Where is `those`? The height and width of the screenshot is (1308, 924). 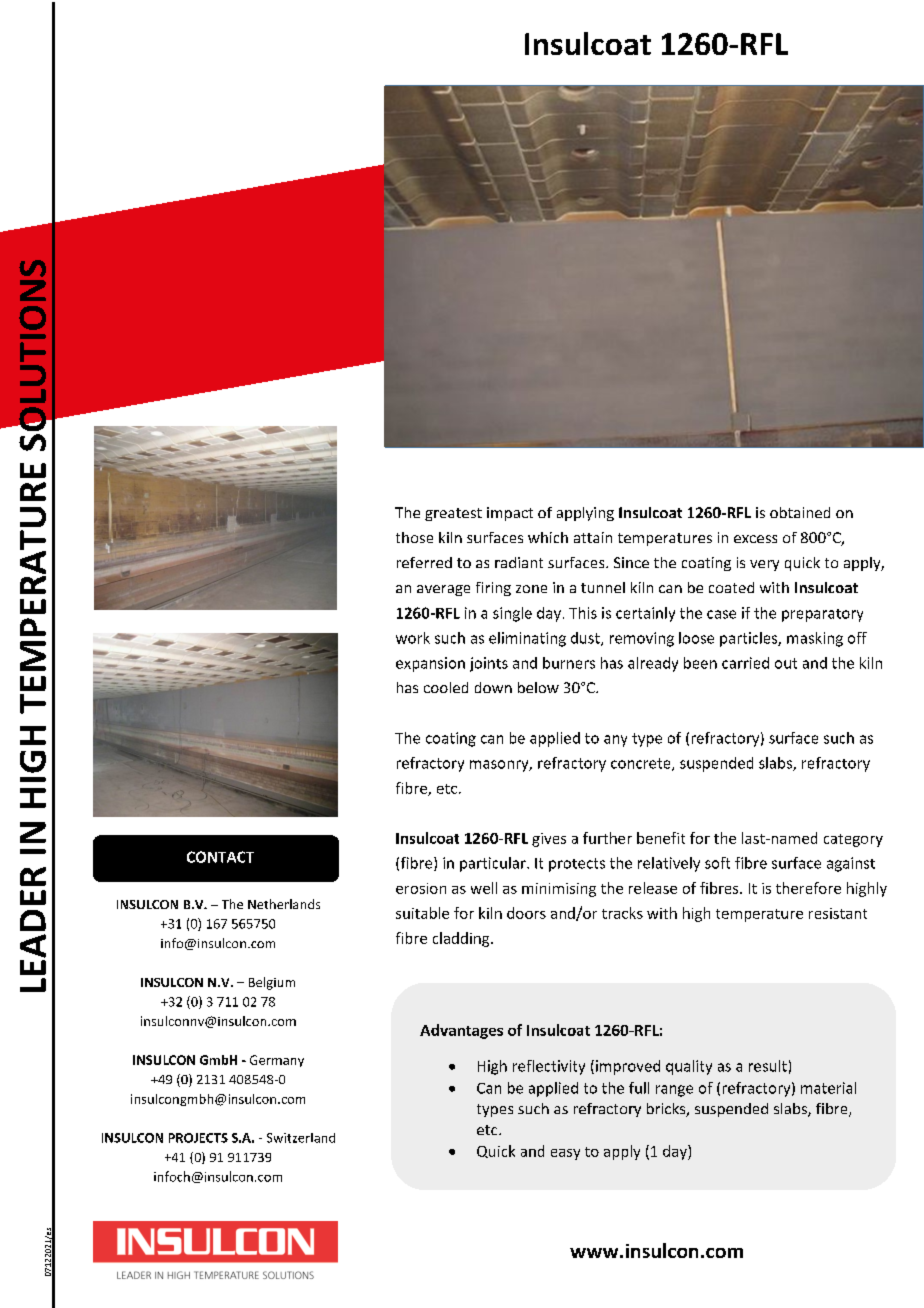 those is located at coordinates (414, 537).
